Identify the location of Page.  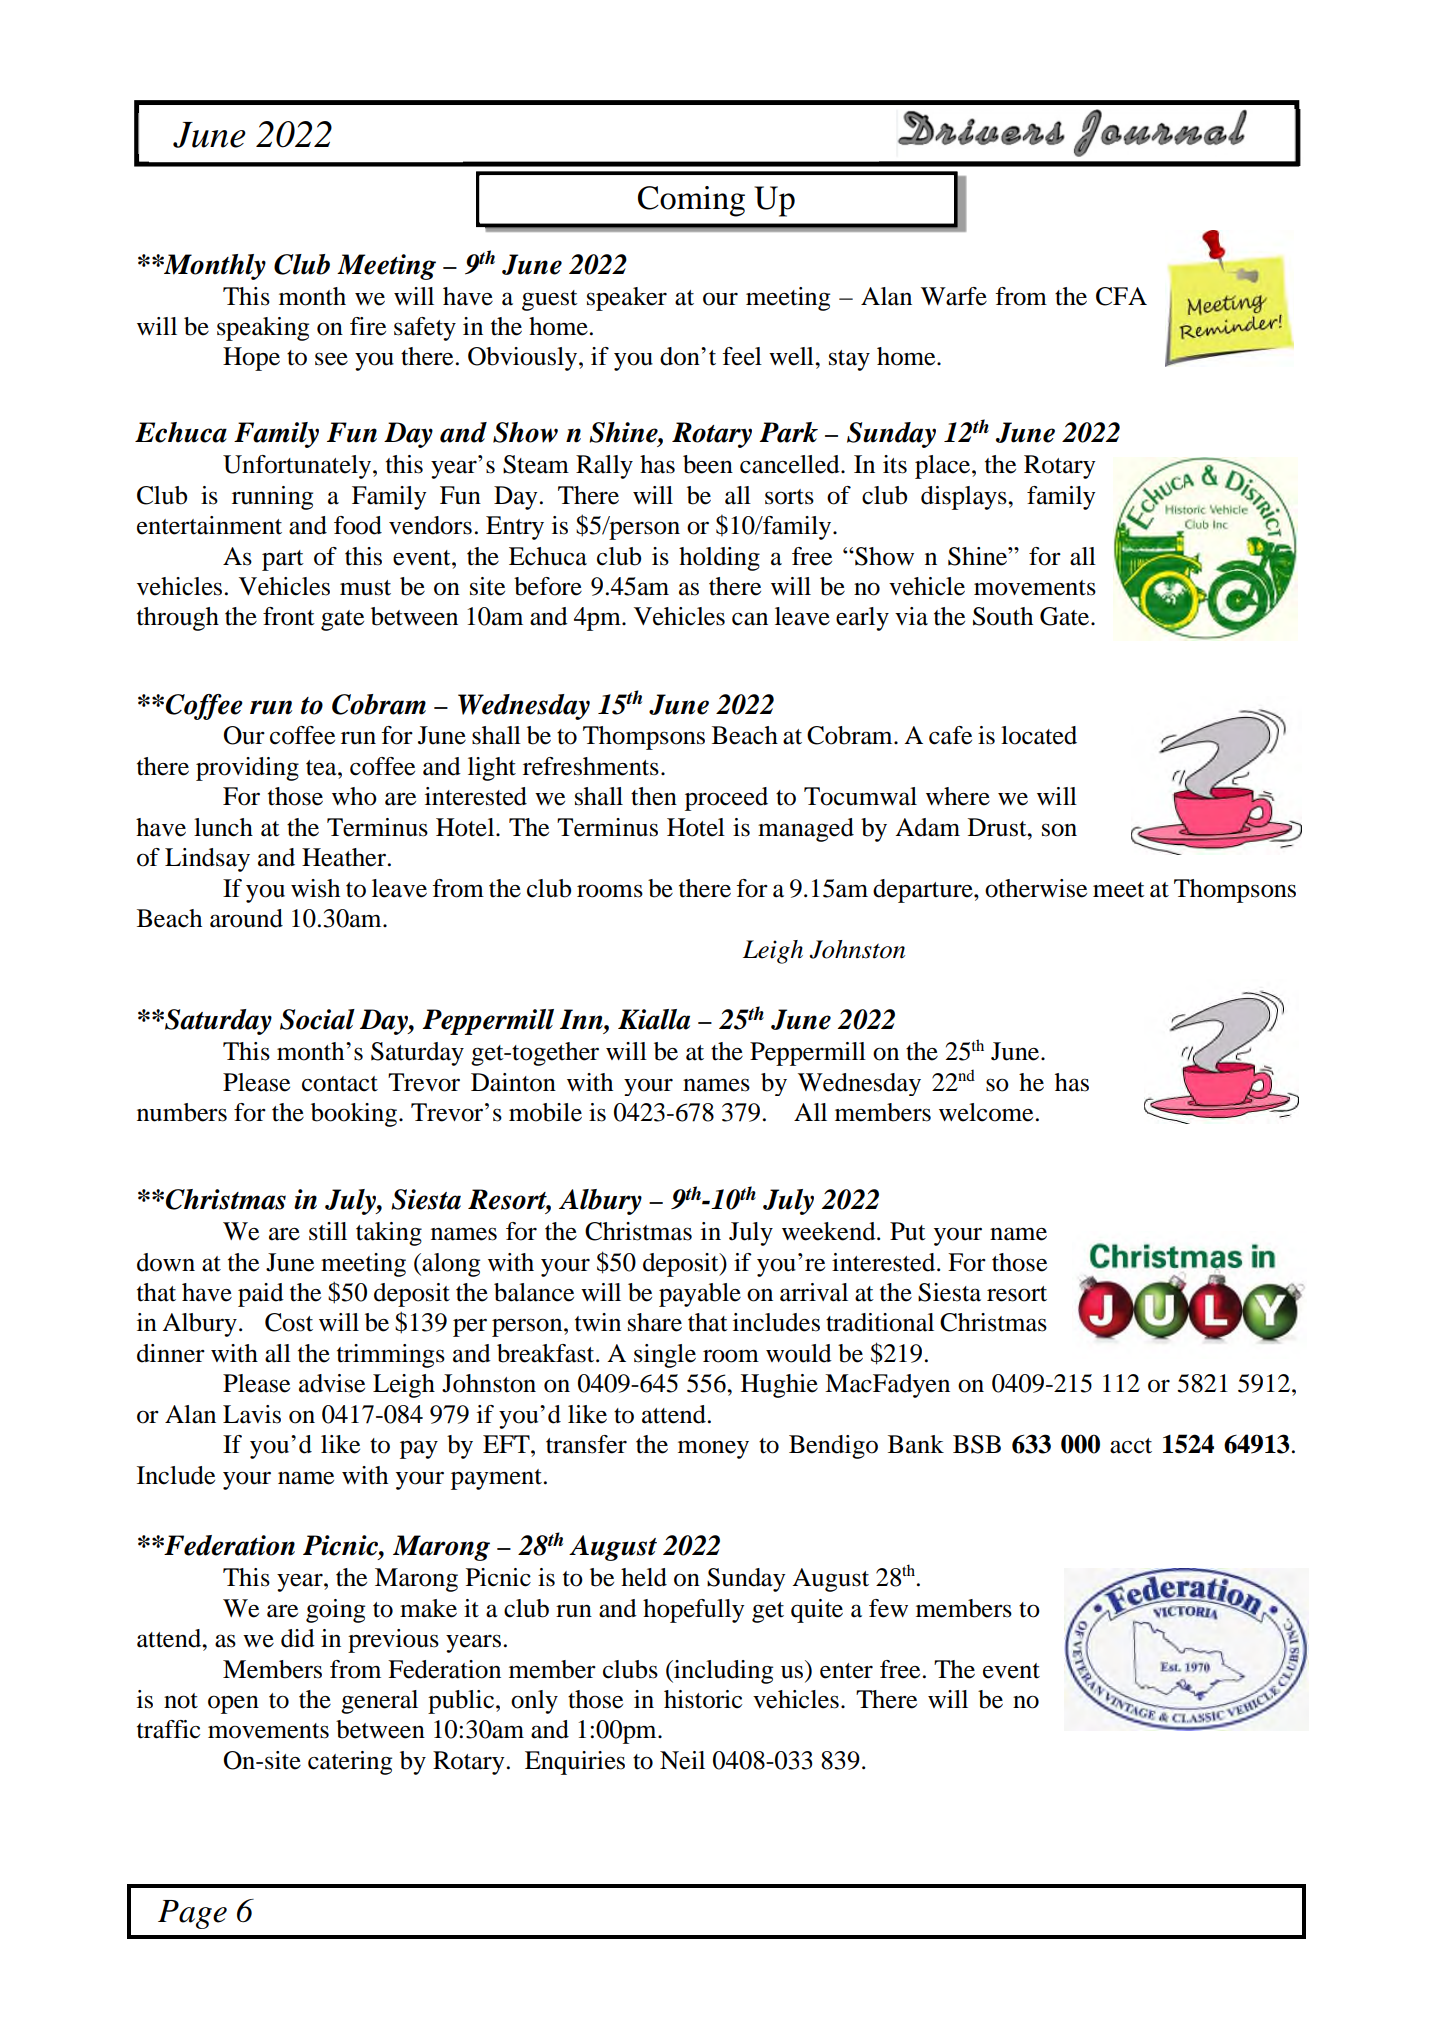
(192, 1914).
